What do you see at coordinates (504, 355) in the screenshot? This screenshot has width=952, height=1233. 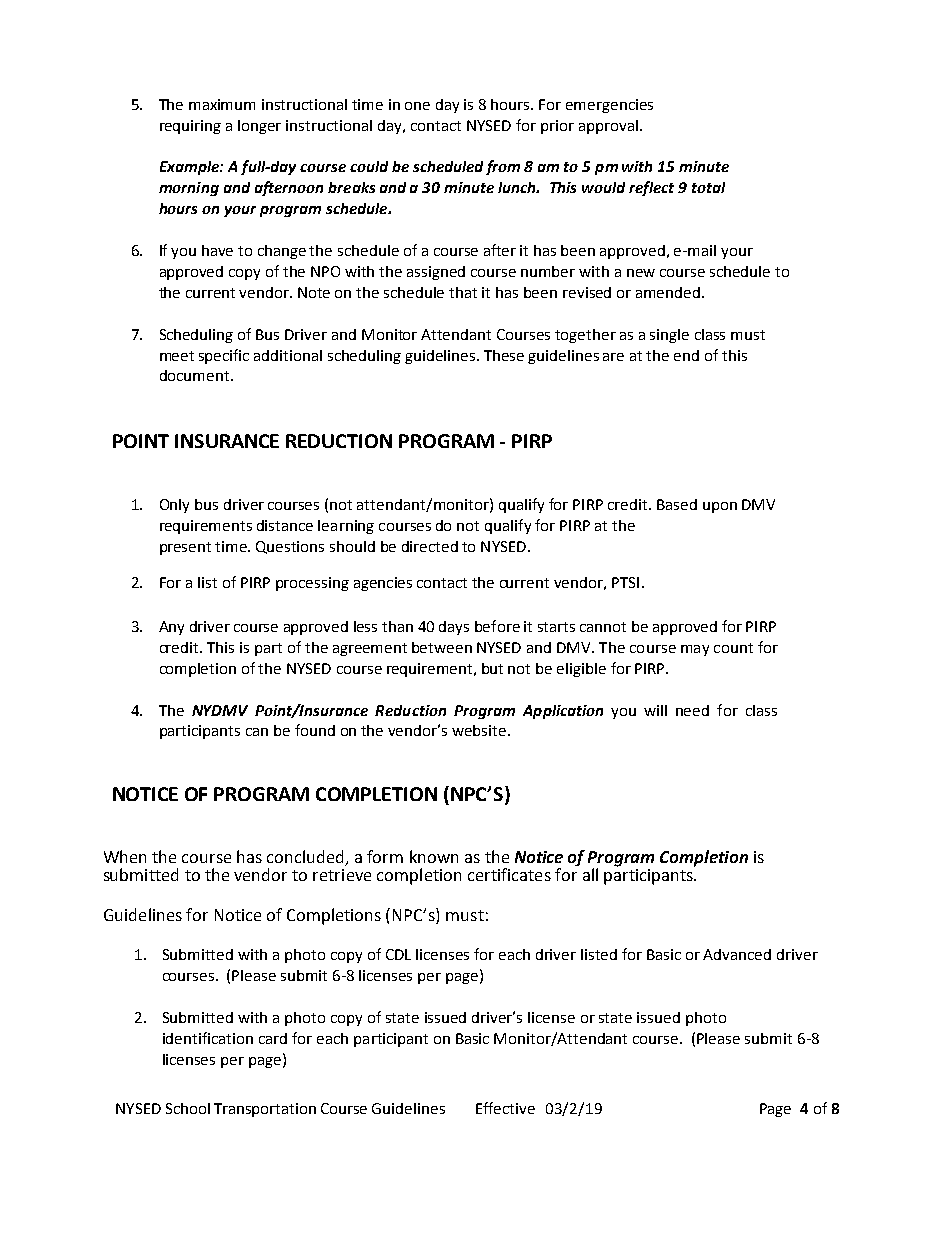 I see `These` at bounding box center [504, 355].
